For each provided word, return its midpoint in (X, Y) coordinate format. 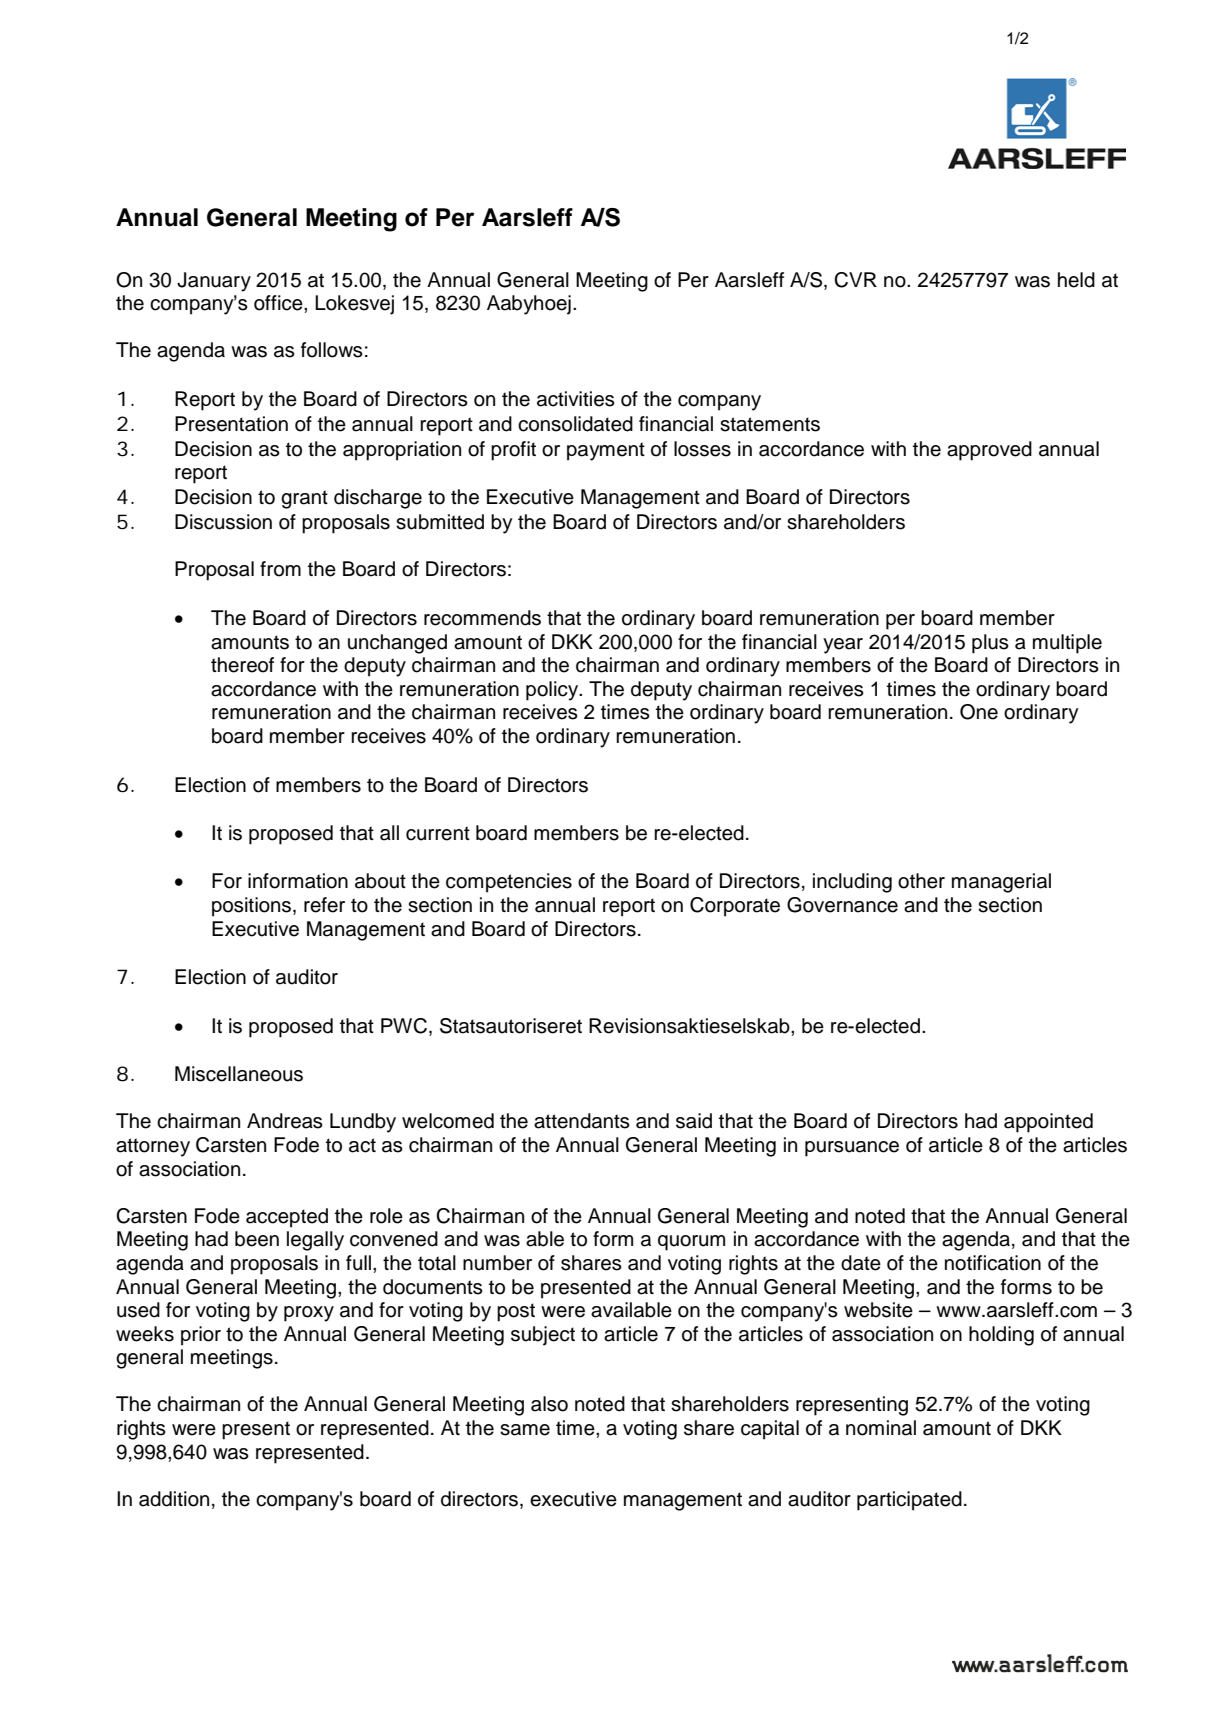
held (1076, 280)
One (979, 712)
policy (553, 691)
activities (576, 399)
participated (909, 1501)
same (525, 1430)
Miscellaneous (239, 1074)
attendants (582, 1121)
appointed (1048, 1123)
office (279, 303)
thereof (242, 665)
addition (174, 1499)
